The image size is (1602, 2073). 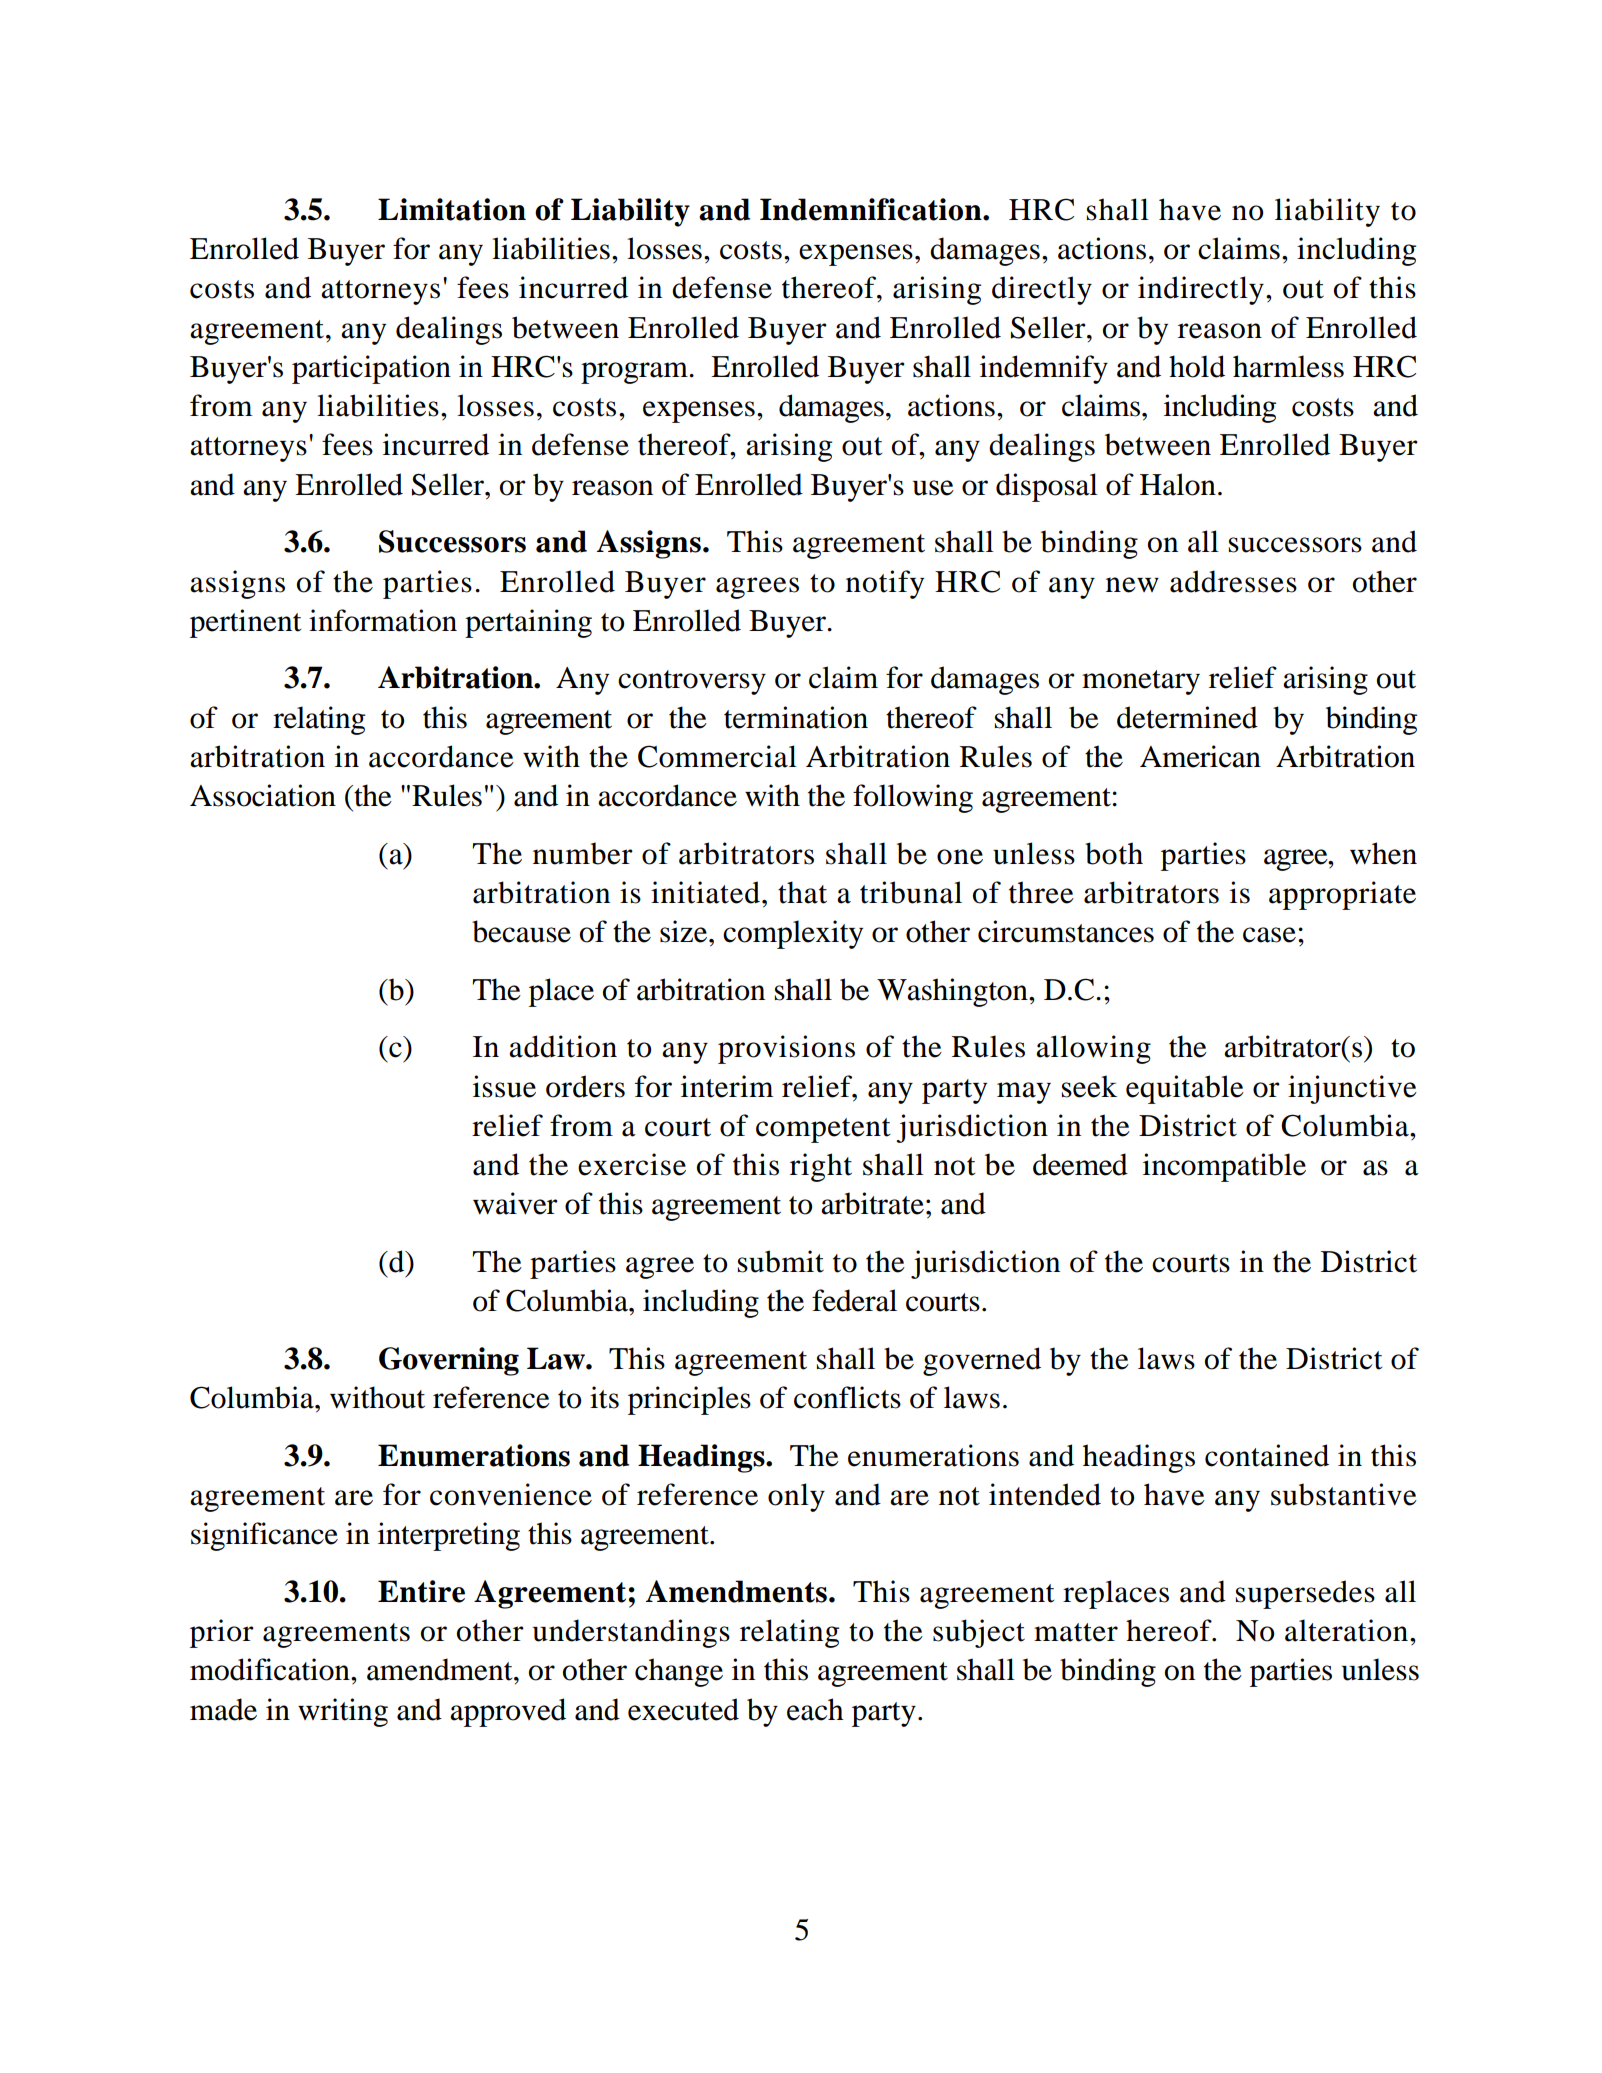 What do you see at coordinates (872, 209) in the screenshot?
I see `Indemnification` at bounding box center [872, 209].
